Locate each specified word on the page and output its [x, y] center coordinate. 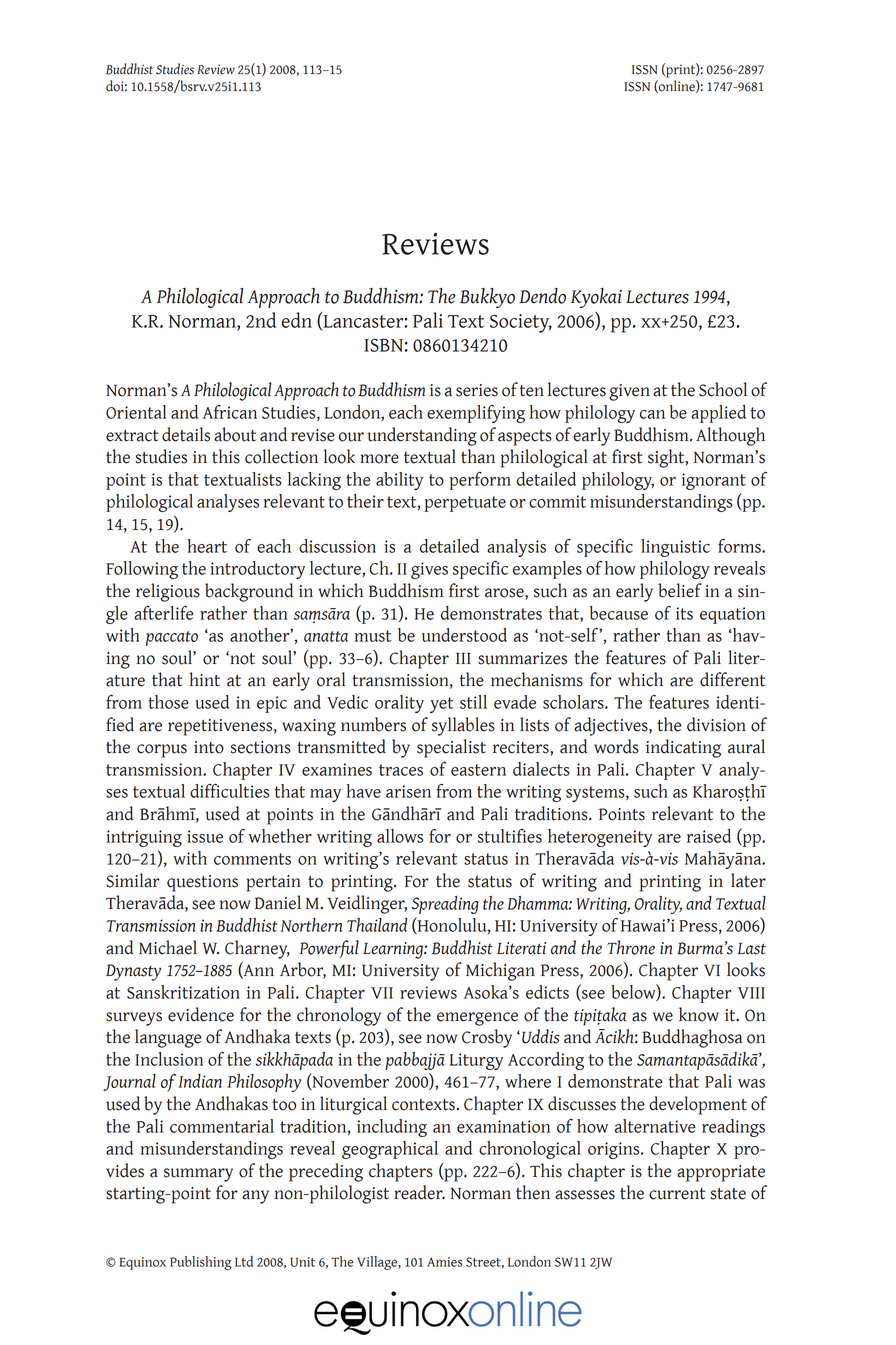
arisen [408, 791]
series [477, 390]
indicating [683, 748]
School [723, 389]
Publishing [201, 1263]
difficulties [229, 791]
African [230, 412]
